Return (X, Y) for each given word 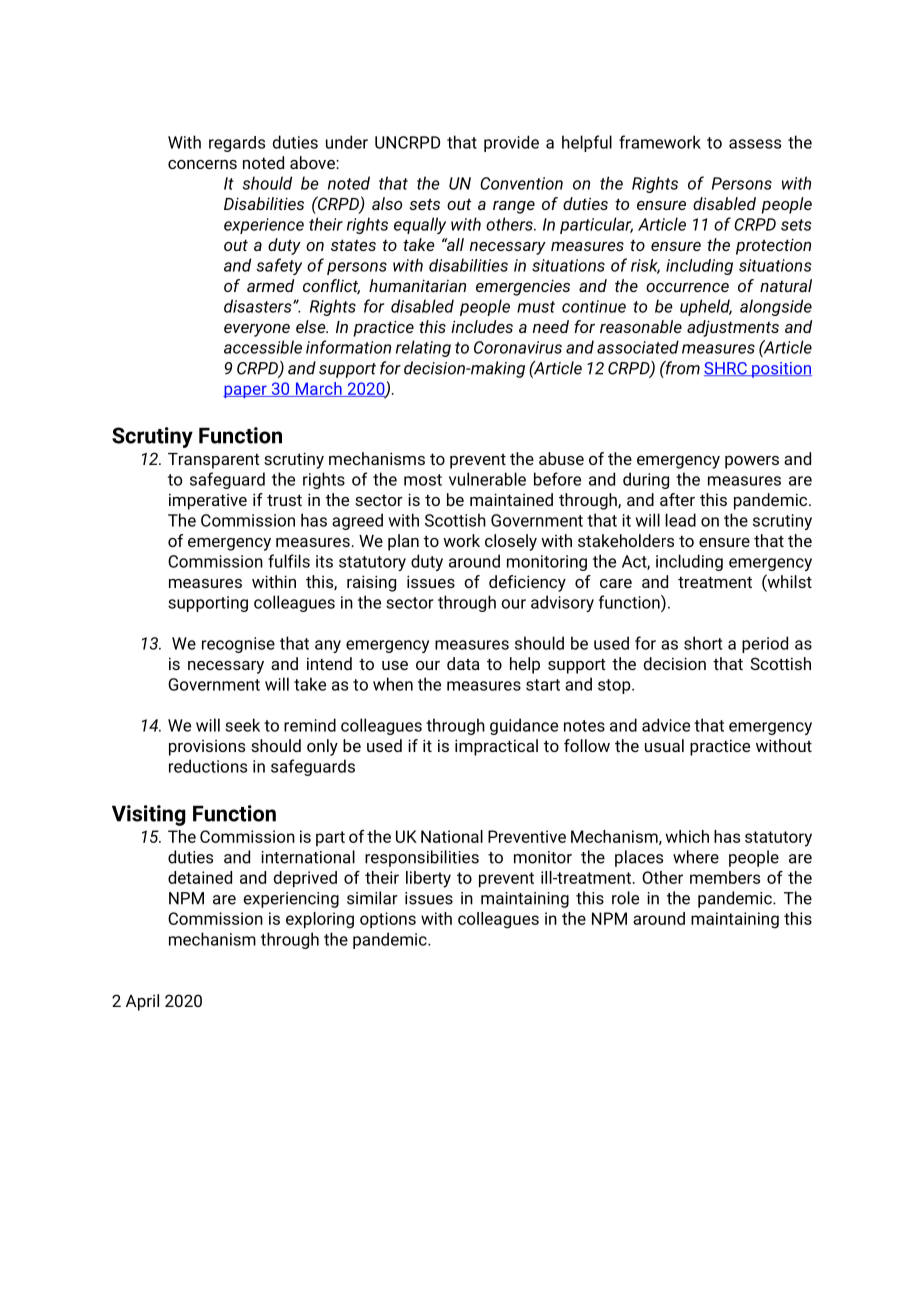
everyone (257, 330)
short (703, 643)
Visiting (149, 815)
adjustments (733, 328)
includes (482, 326)
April (142, 1002)
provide (511, 143)
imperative (208, 501)
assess (755, 144)
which (687, 836)
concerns (202, 164)
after (677, 499)
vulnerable (487, 479)
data (463, 663)
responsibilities (422, 858)
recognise (238, 645)
